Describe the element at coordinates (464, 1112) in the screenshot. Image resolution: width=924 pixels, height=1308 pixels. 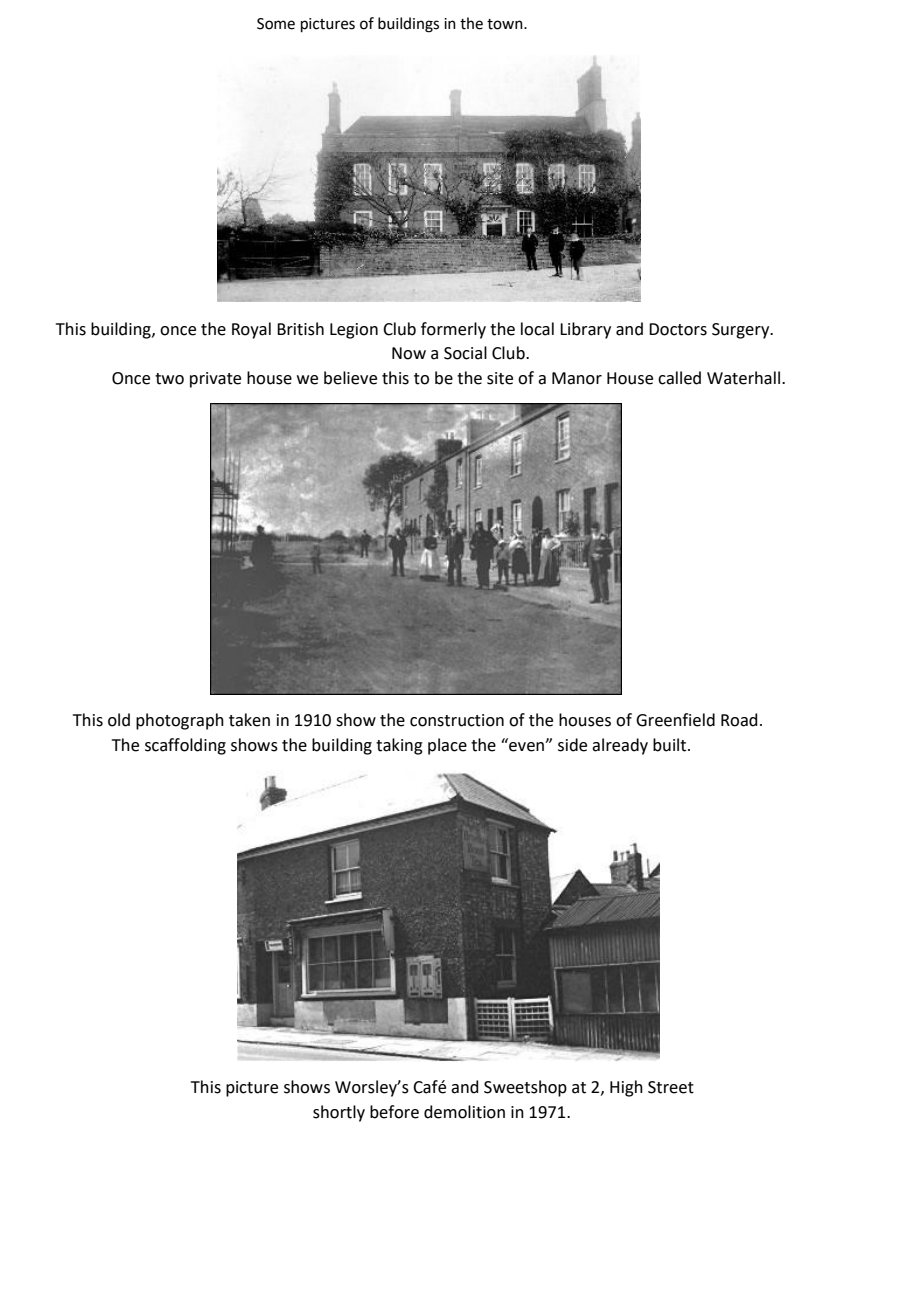
I see `demolition` at that location.
